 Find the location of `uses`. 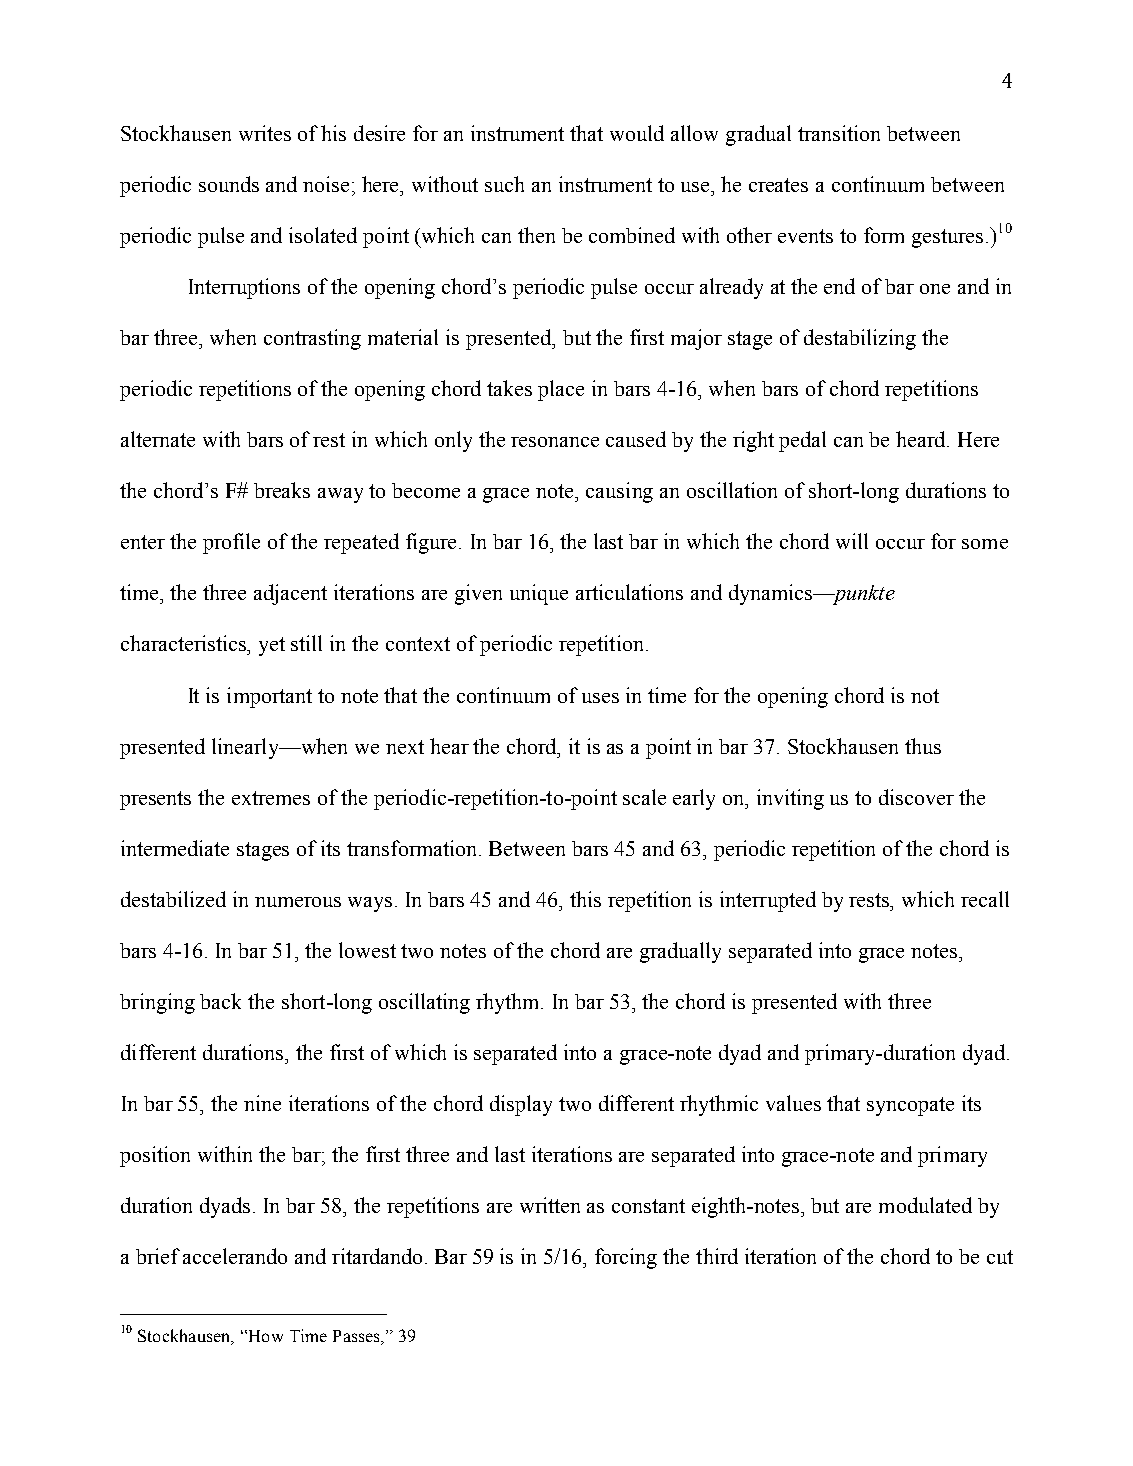

uses is located at coordinates (600, 698).
